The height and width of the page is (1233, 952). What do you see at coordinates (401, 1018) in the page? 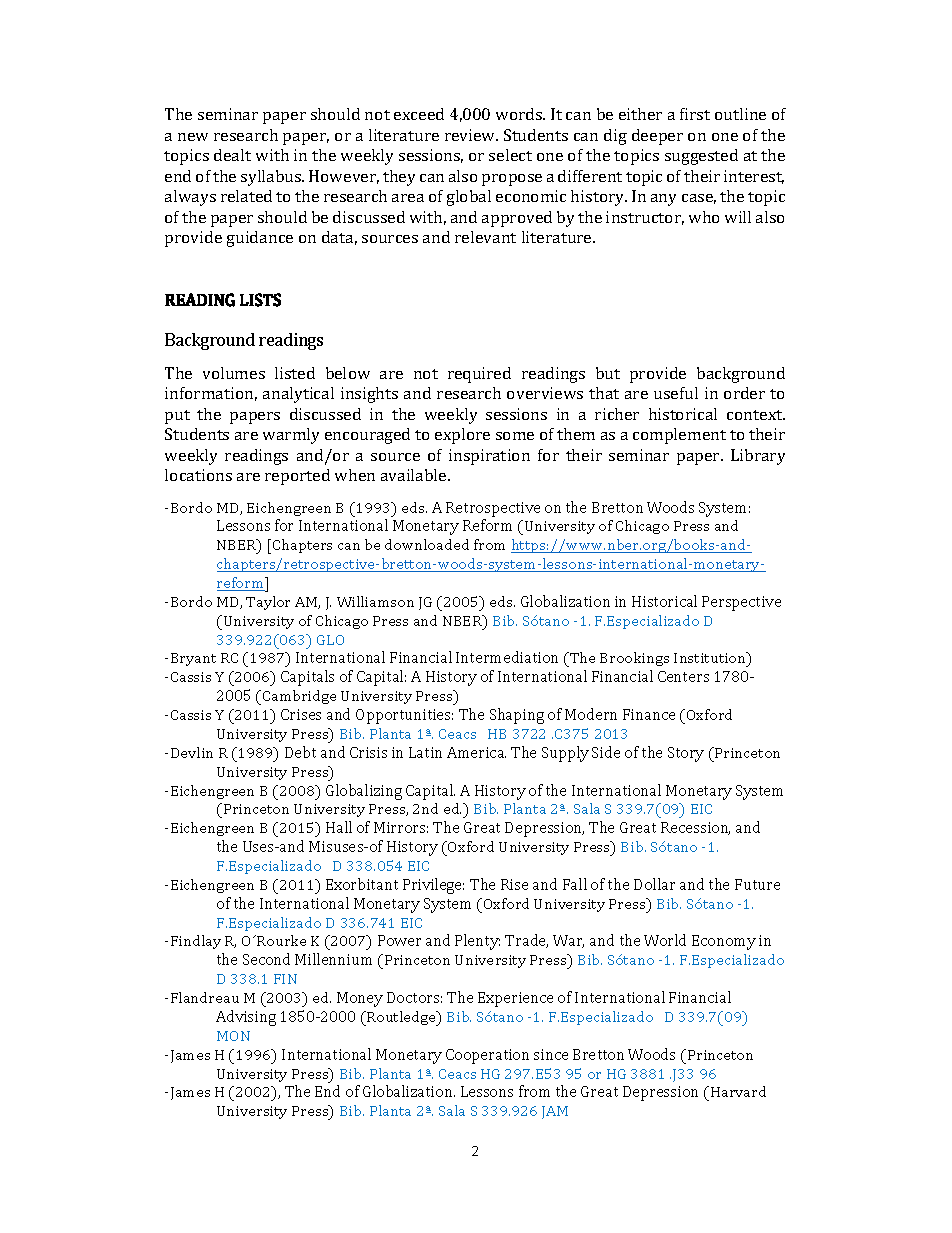
I see `Routledge` at bounding box center [401, 1018].
